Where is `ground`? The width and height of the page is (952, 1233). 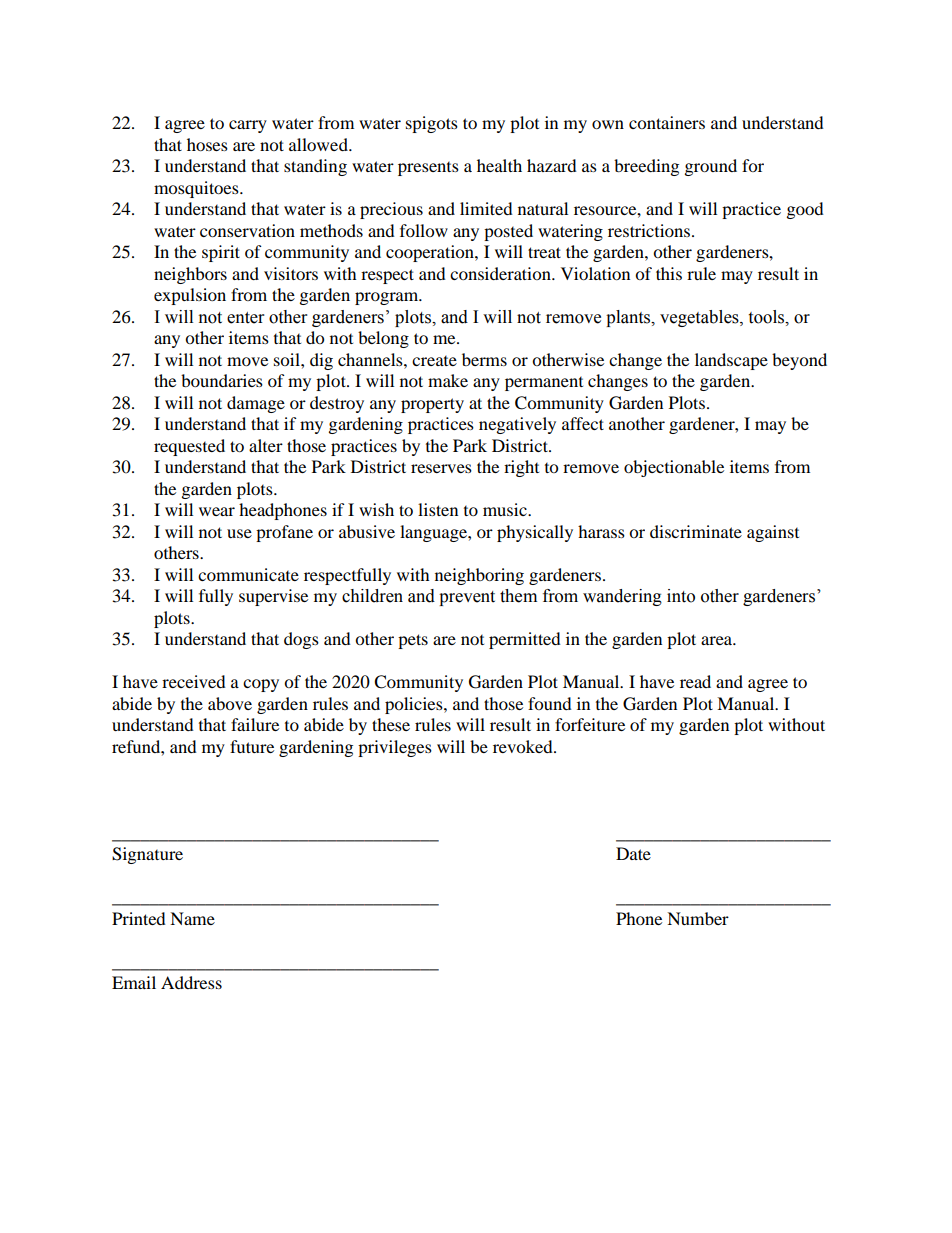
ground is located at coordinates (711, 167).
